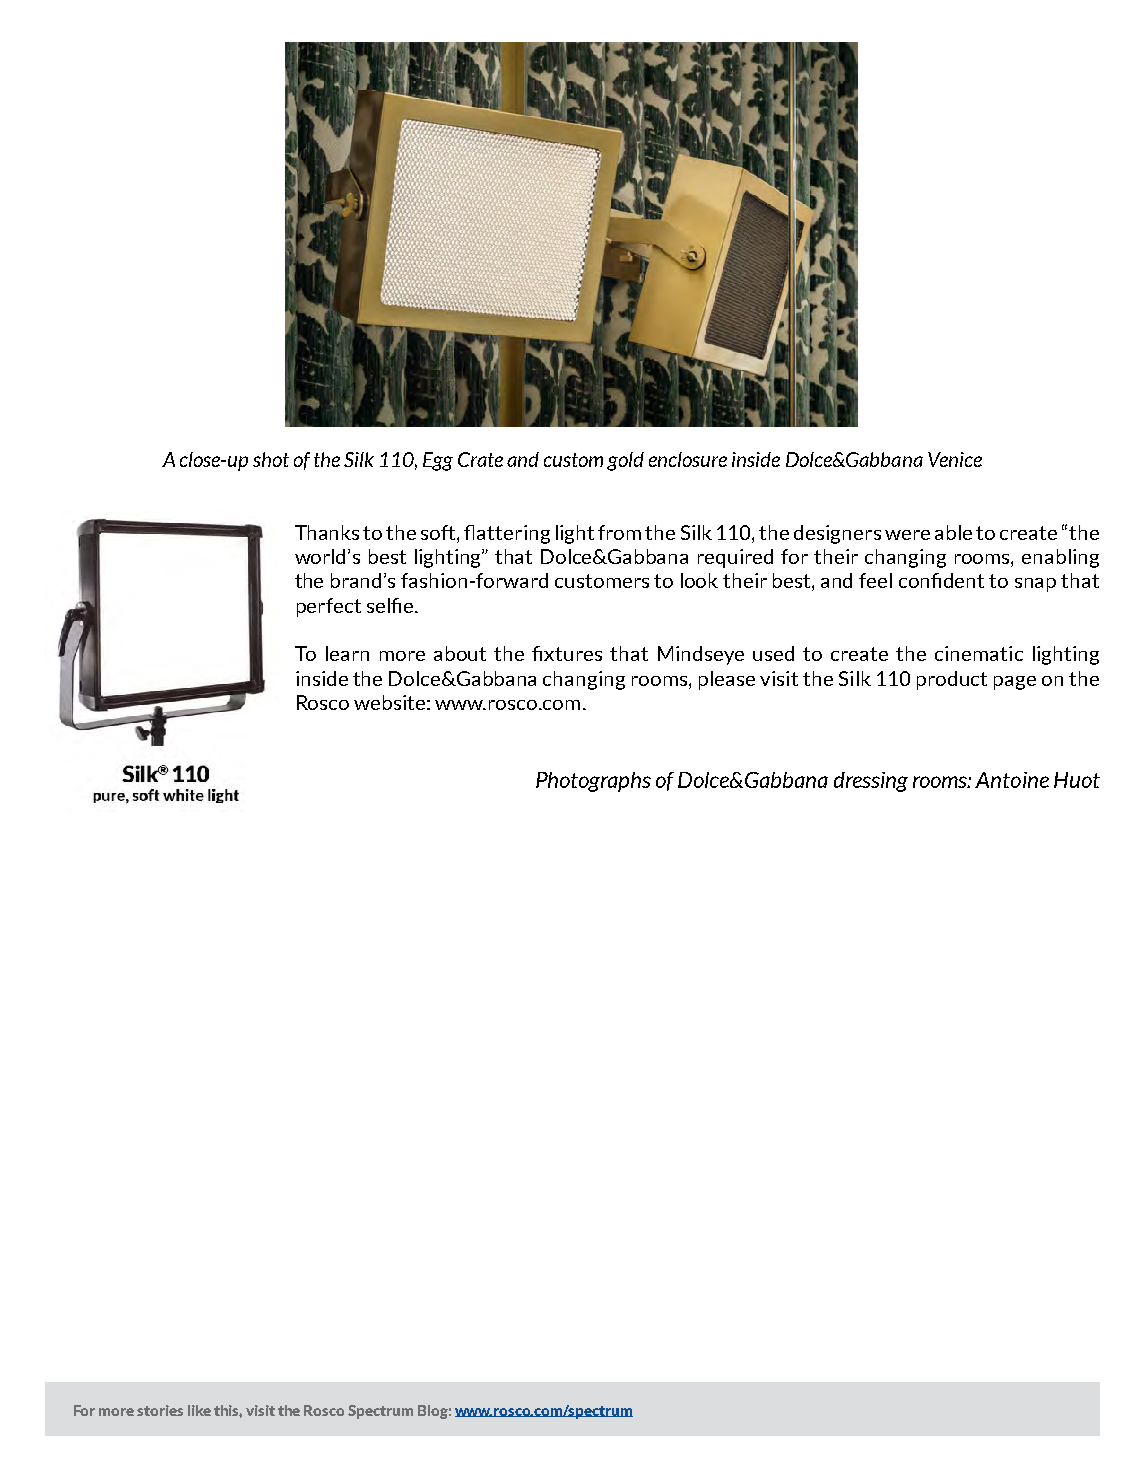 Image resolution: width=1143 pixels, height=1479 pixels. What do you see at coordinates (199, 1410) in the screenshot?
I see `like` at bounding box center [199, 1410].
